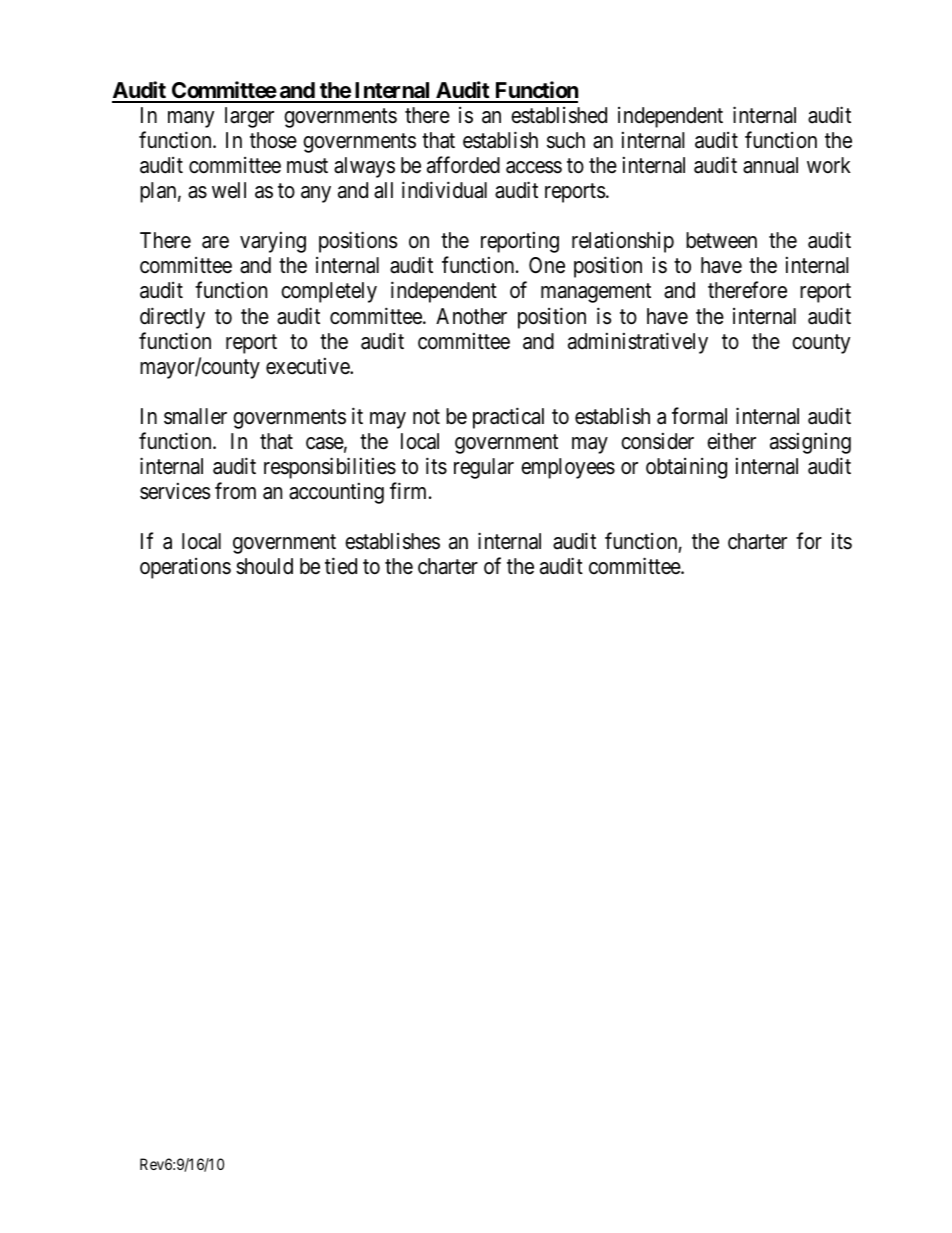  Describe the element at coordinates (638, 343) in the page. I see `administratively` at that location.
